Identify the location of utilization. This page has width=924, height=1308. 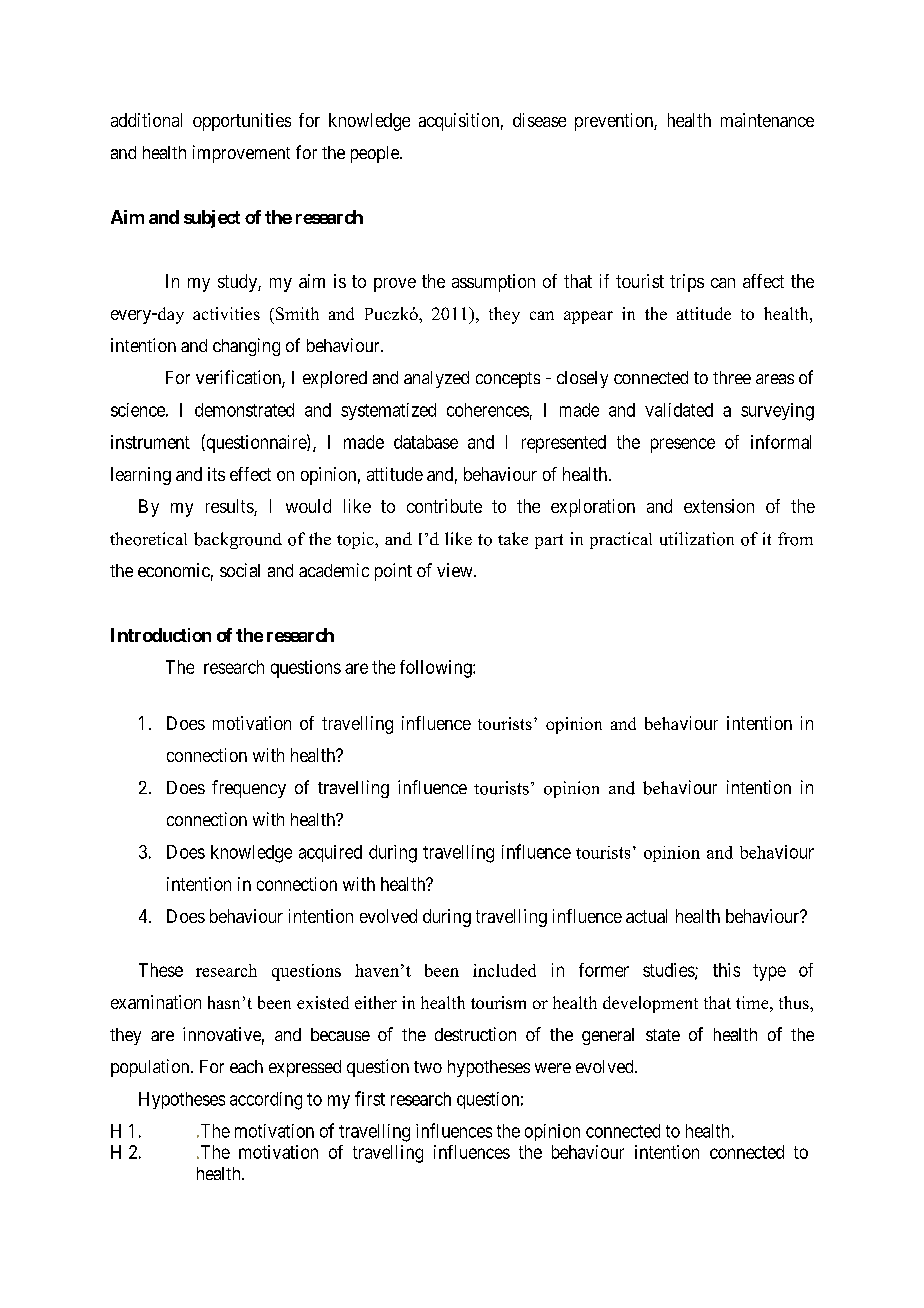
(697, 539).
